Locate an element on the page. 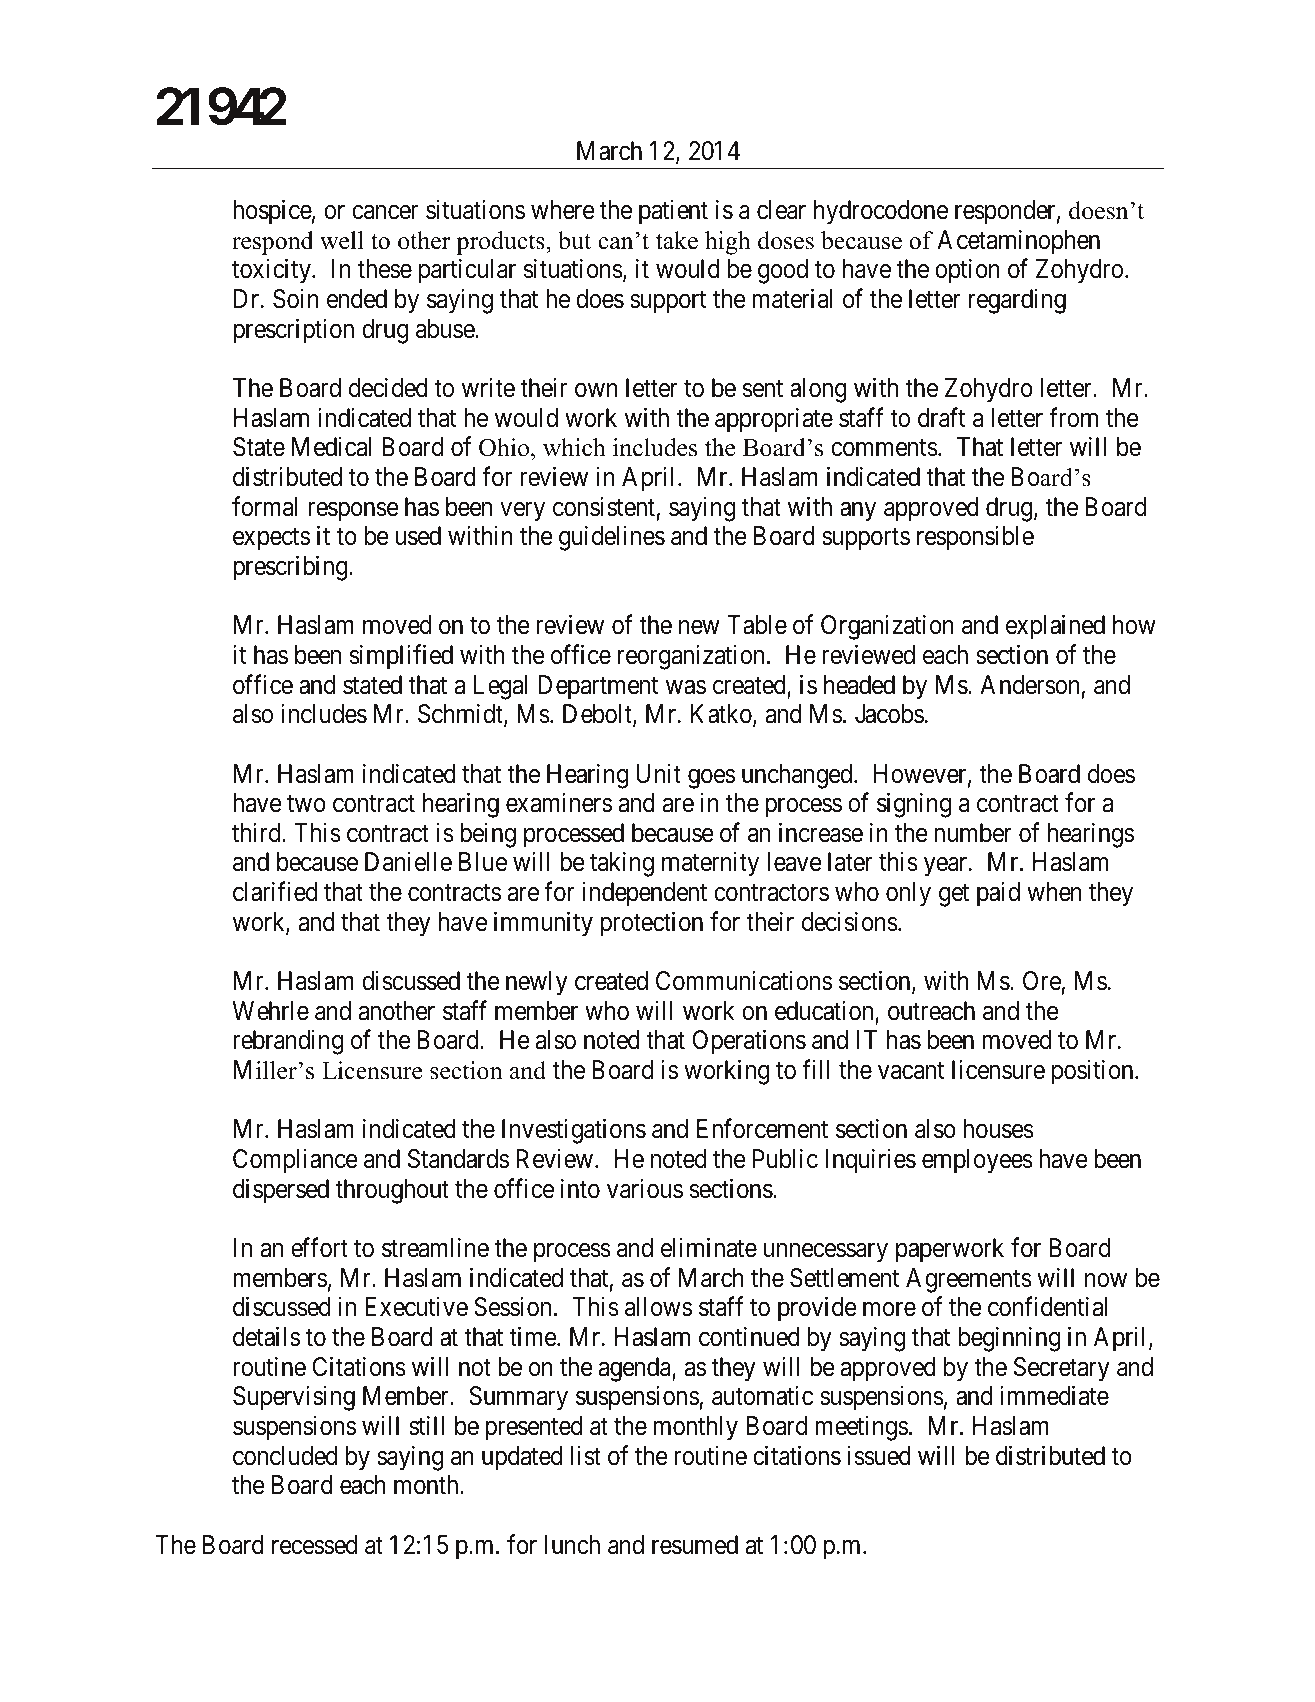 This document has height=1702, width=1315. guidelines is located at coordinates (612, 538).
